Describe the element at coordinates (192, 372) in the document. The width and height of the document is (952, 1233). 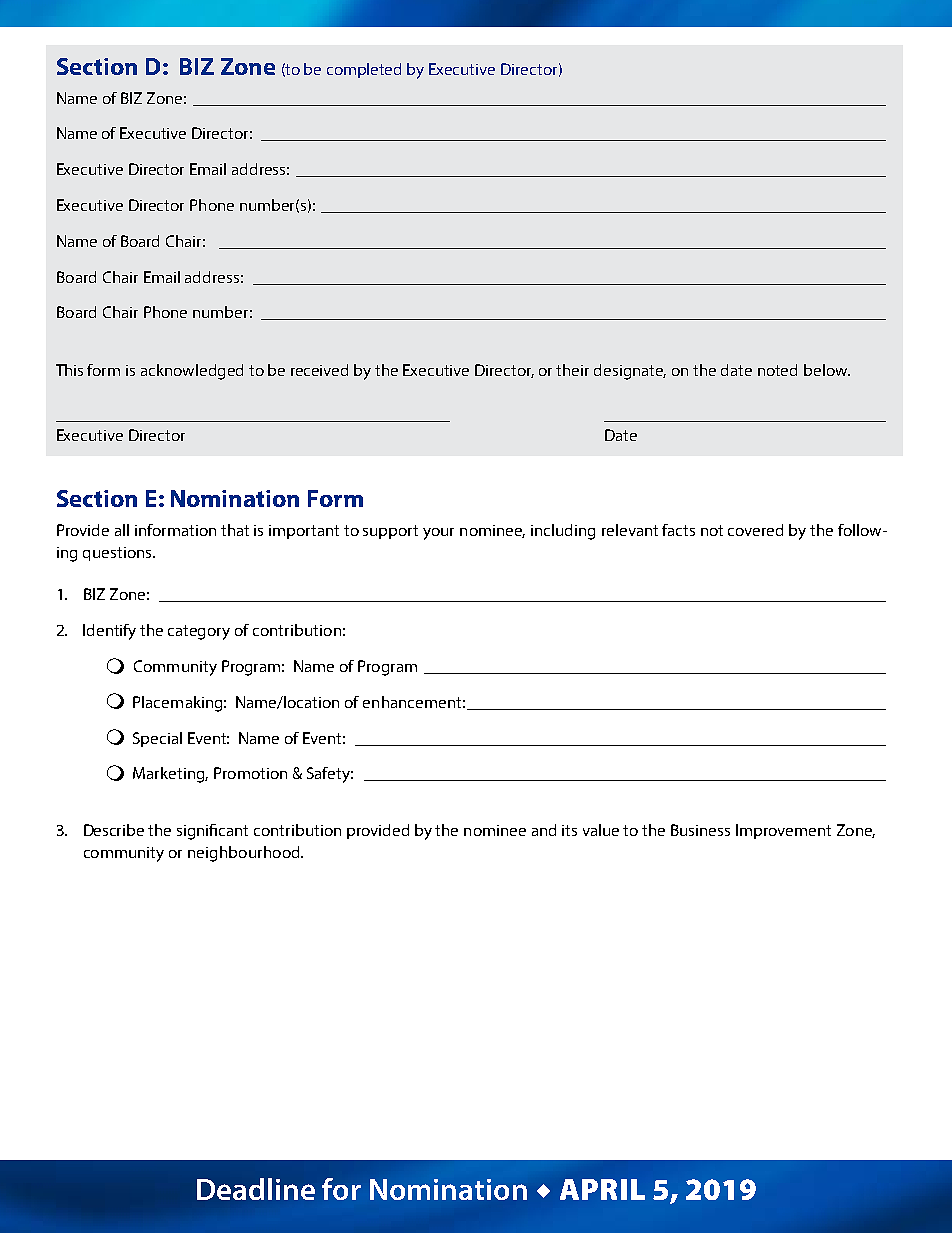
I see `acknowledged` at that location.
